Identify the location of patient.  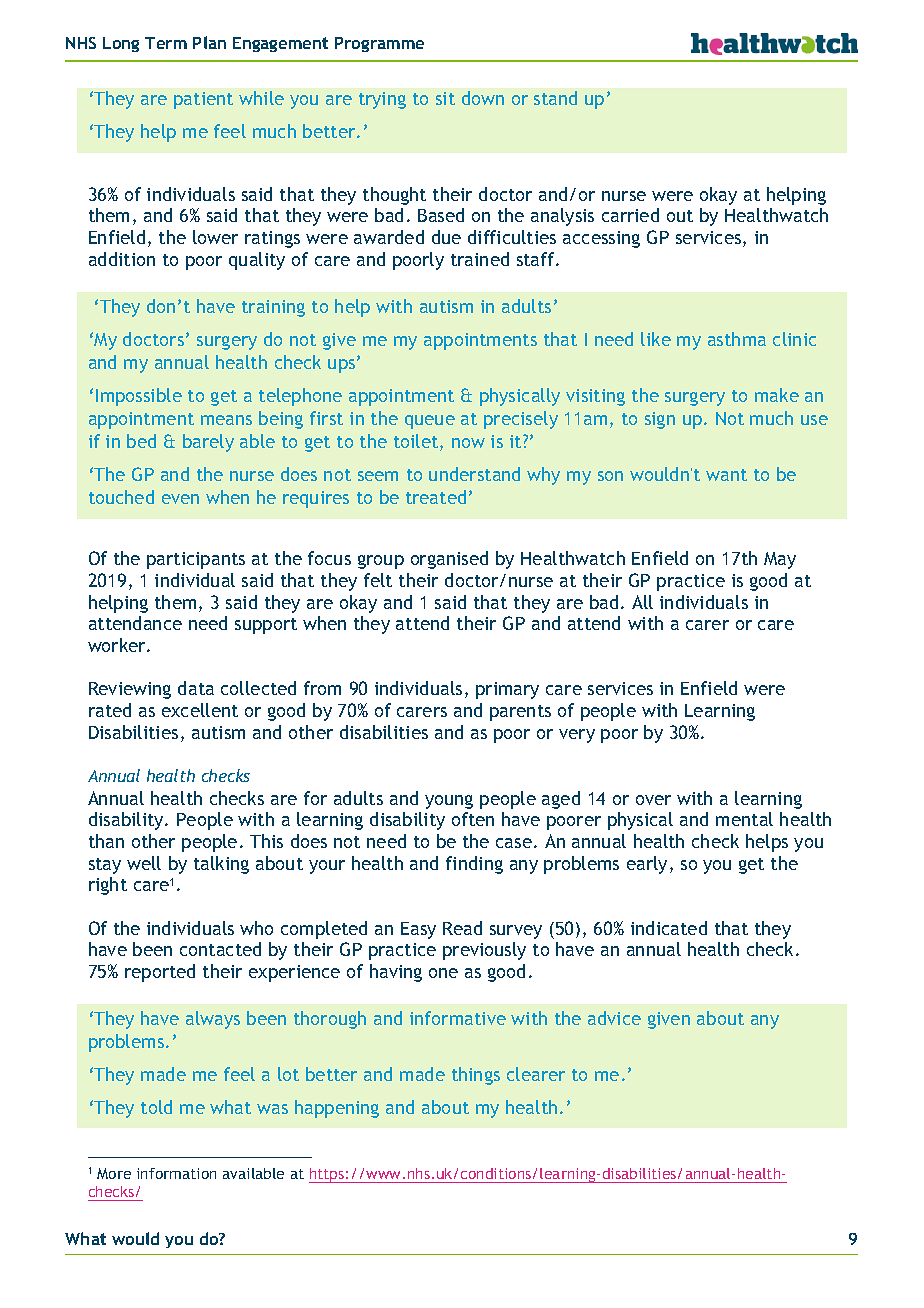
(203, 100).
